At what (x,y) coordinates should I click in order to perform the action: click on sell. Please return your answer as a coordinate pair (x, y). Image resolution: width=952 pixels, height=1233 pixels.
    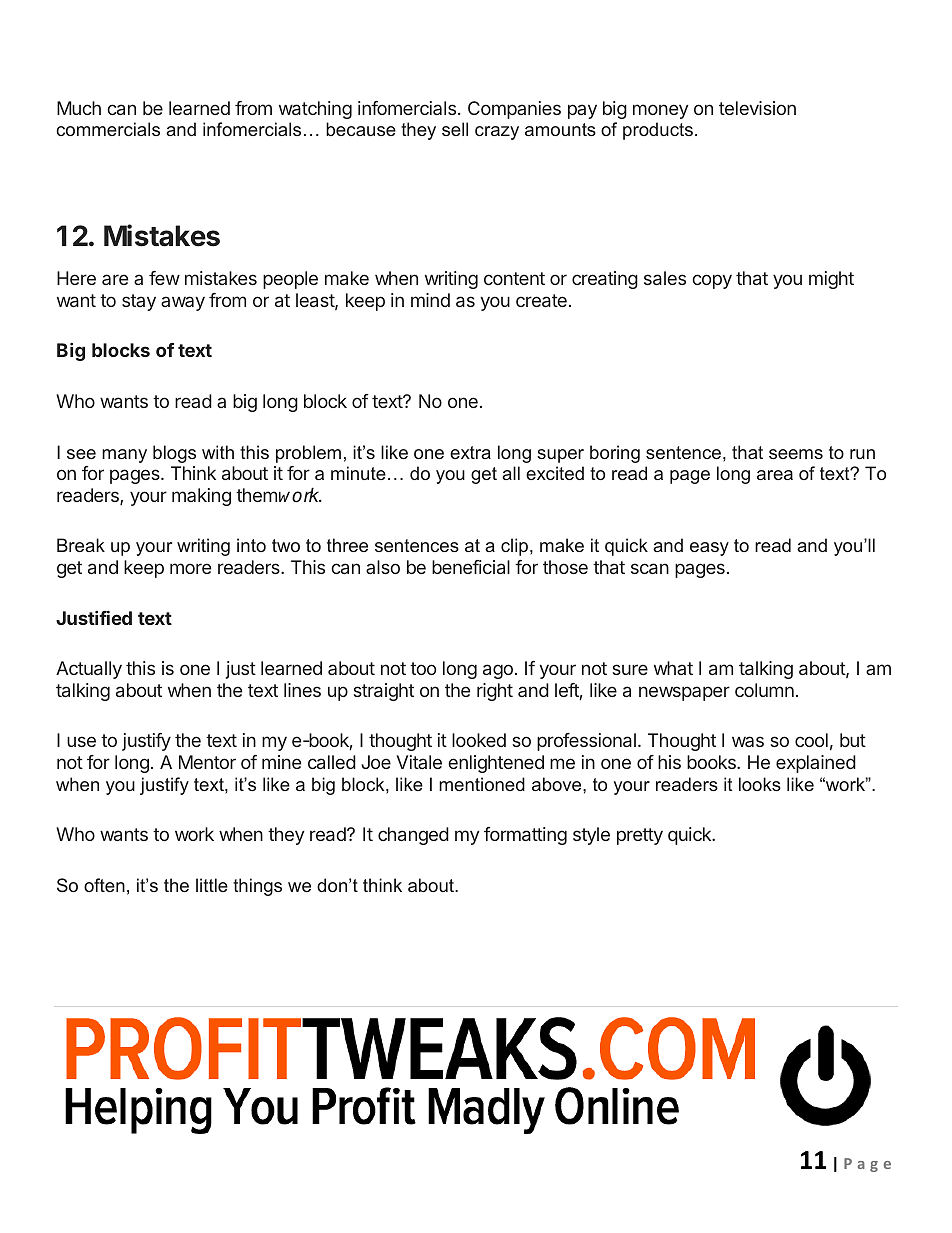
    Looking at the image, I should click on (455, 129).
